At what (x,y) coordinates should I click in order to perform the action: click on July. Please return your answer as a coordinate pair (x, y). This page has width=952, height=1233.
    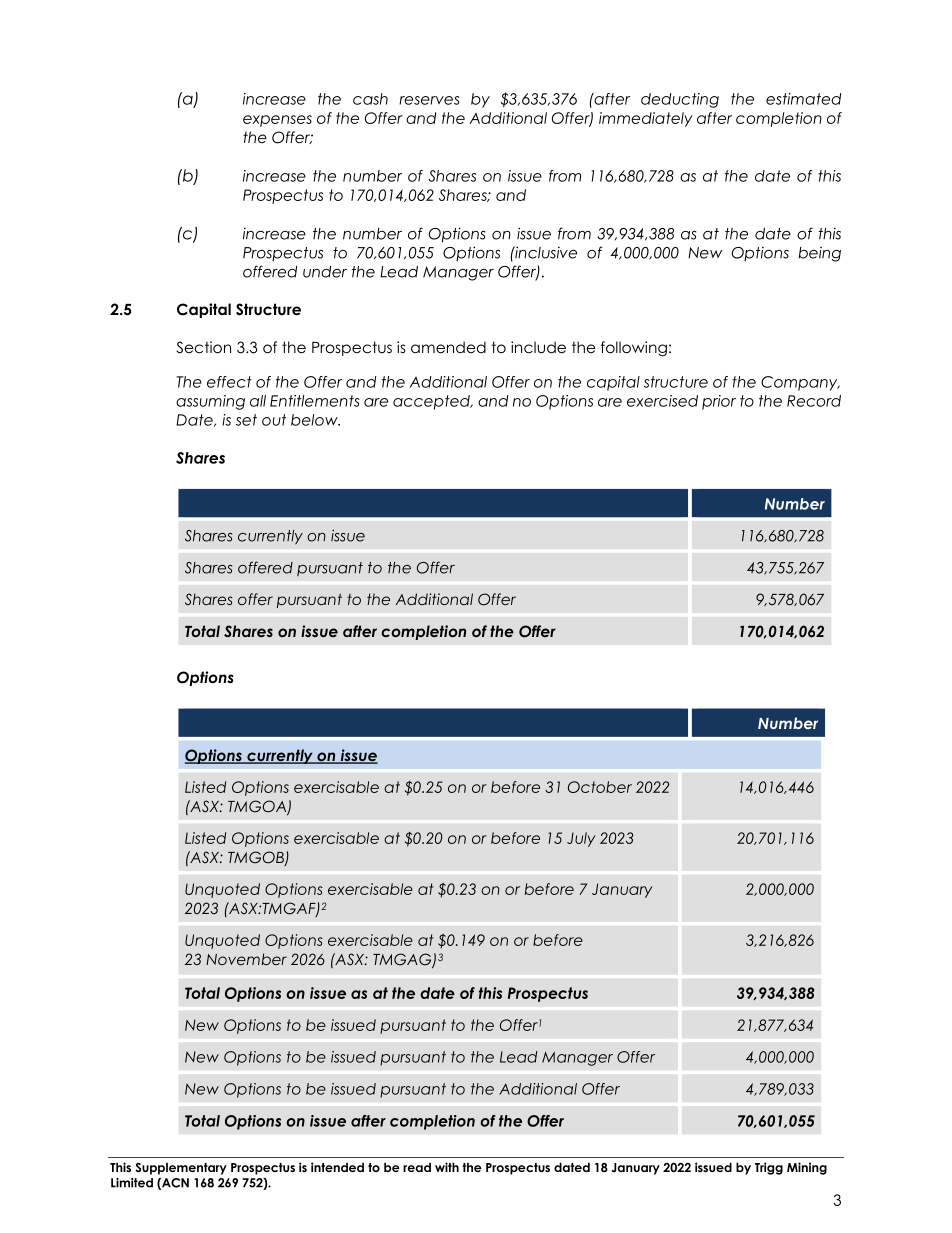
    Looking at the image, I should click on (581, 839).
